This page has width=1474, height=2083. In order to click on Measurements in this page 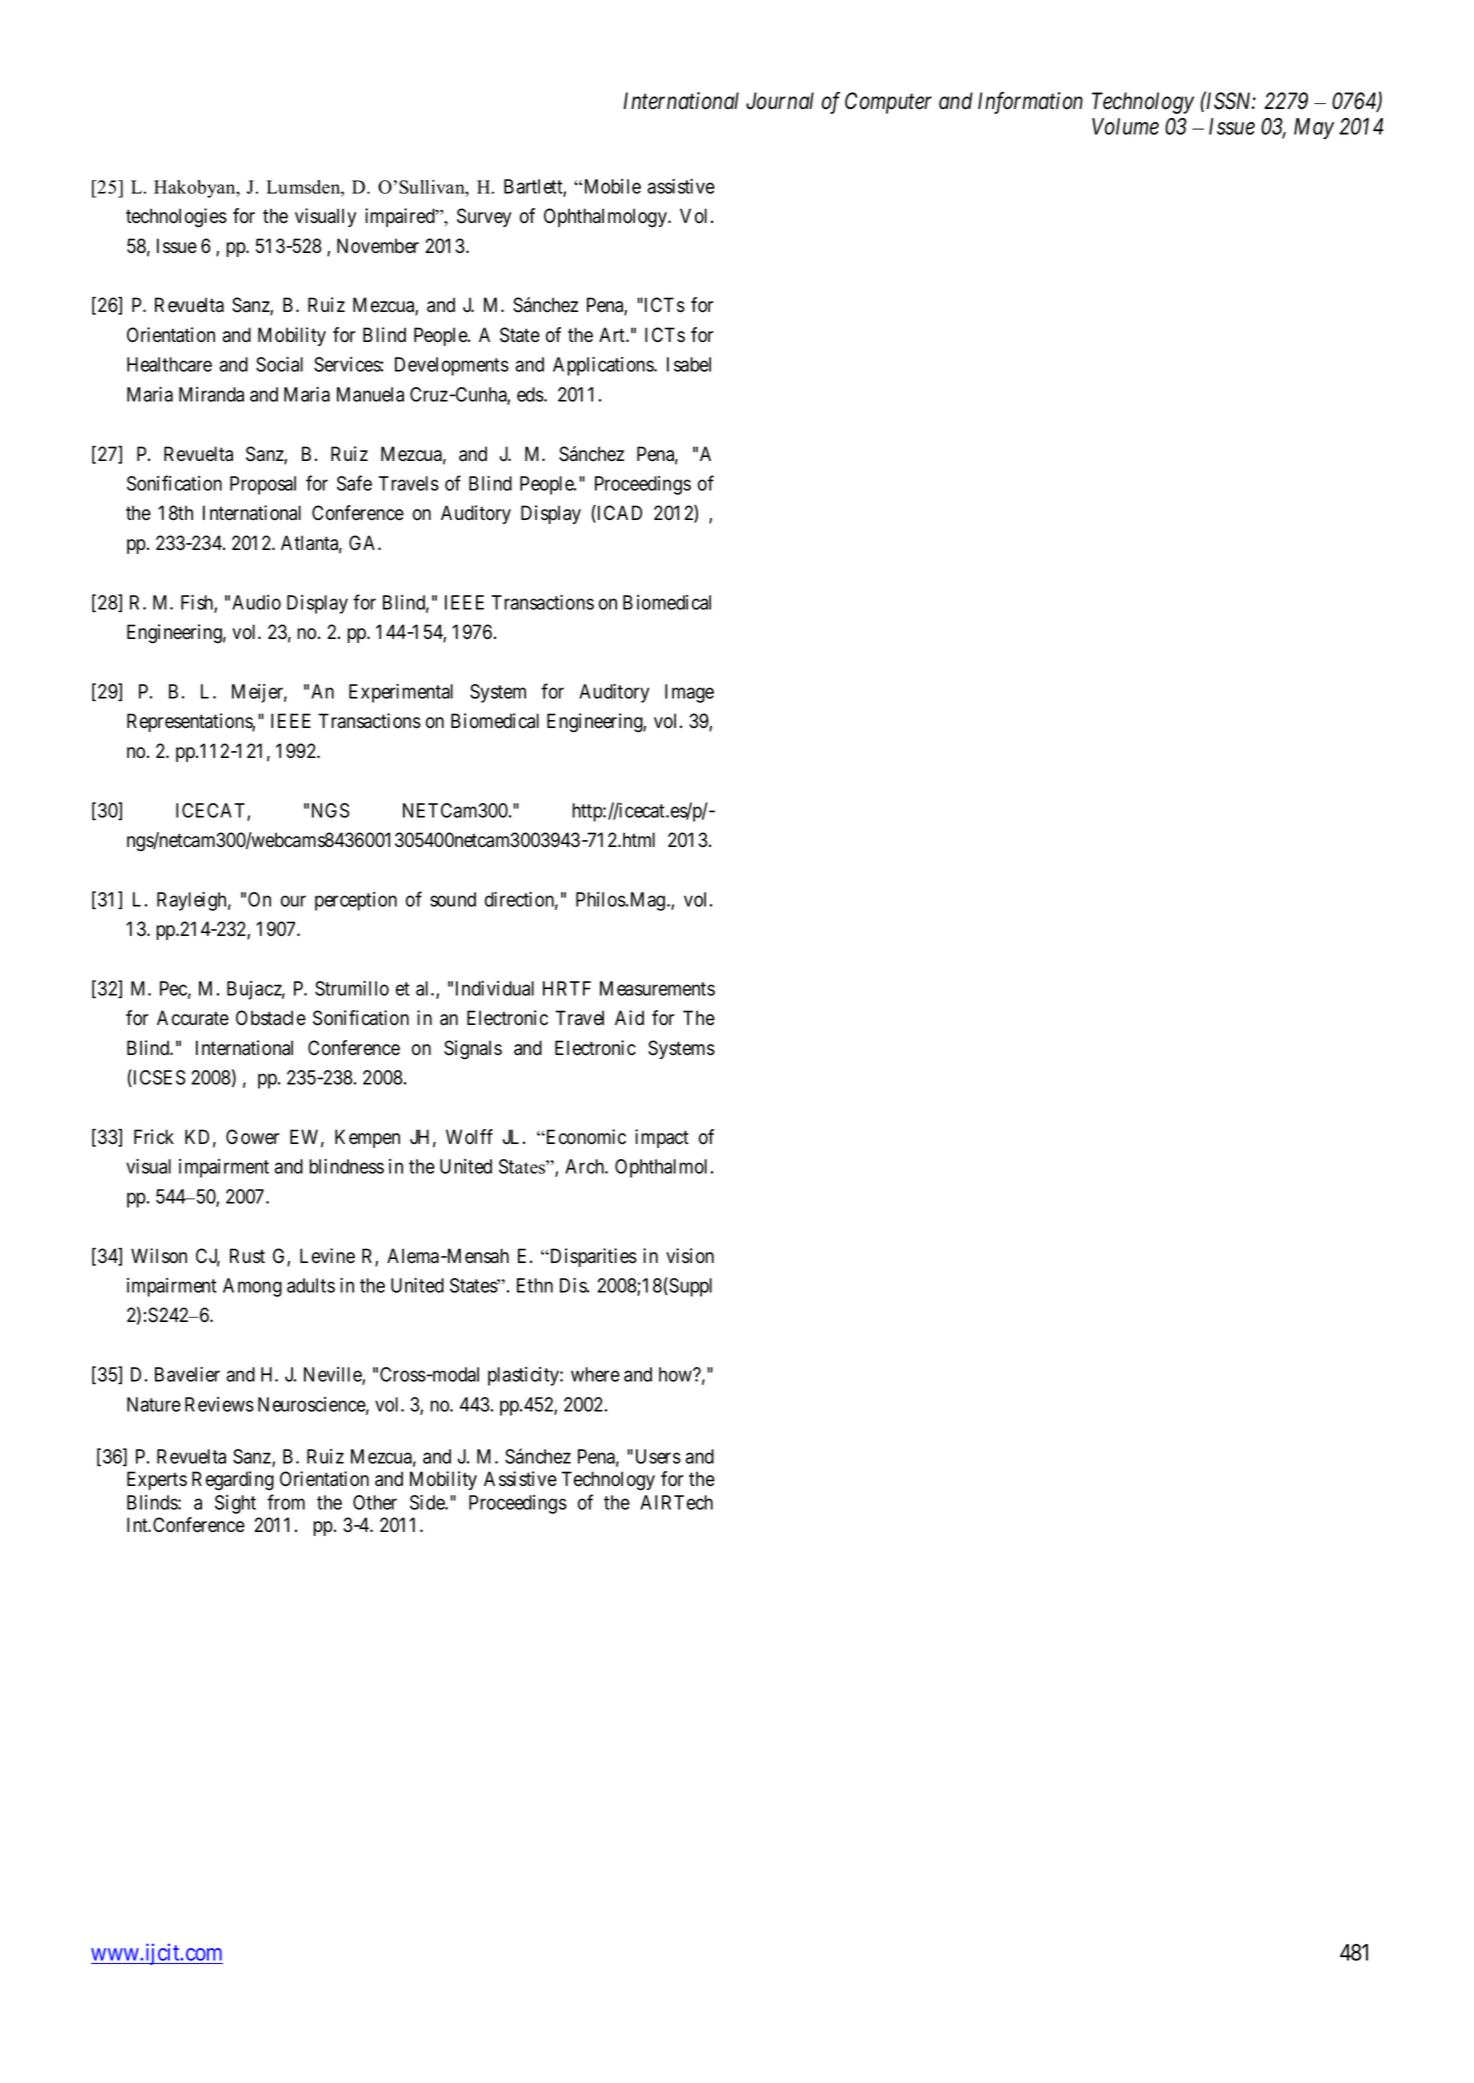, I will do `click(657, 988)`.
